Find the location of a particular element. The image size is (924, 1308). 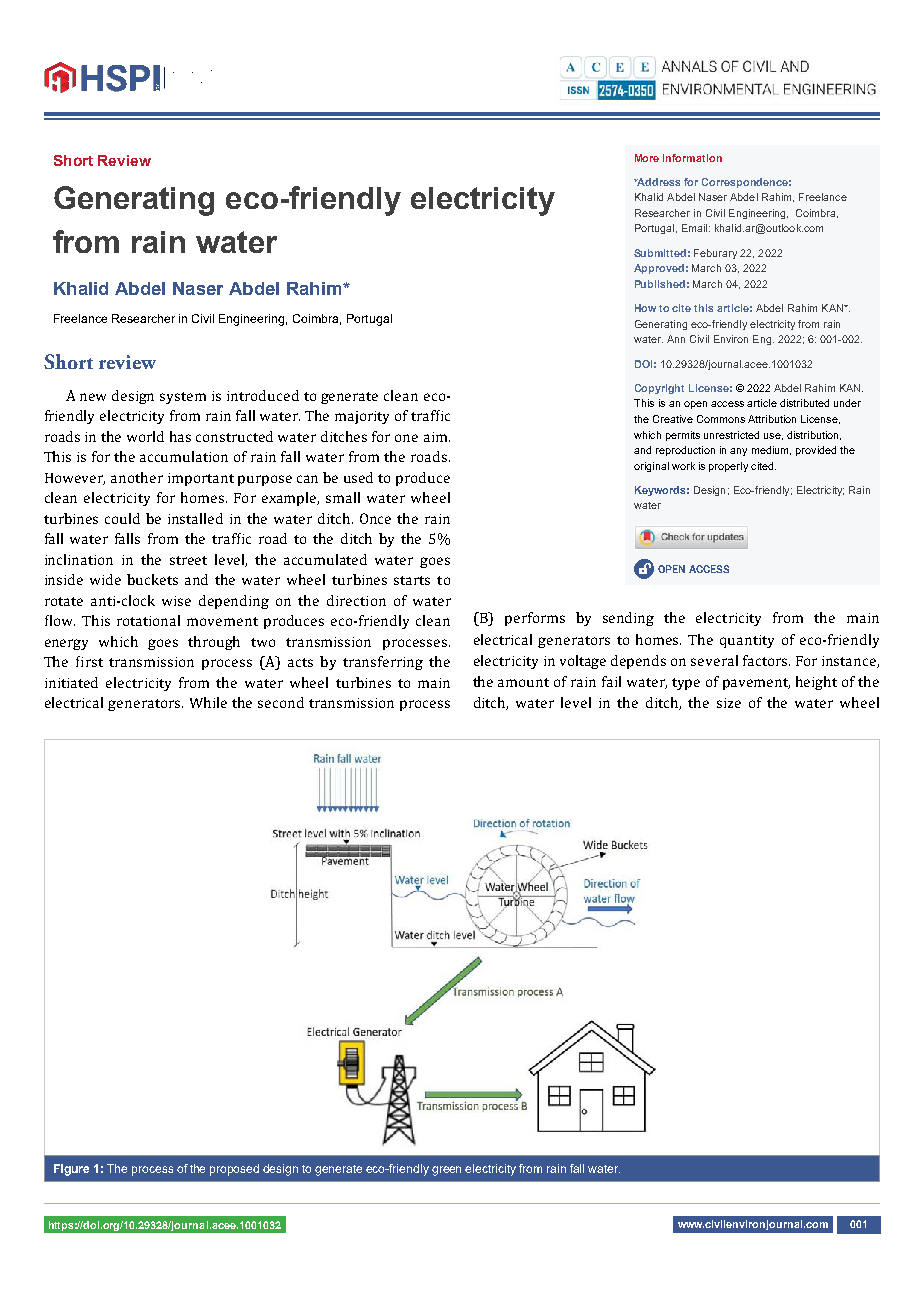

starts is located at coordinates (412, 580).
